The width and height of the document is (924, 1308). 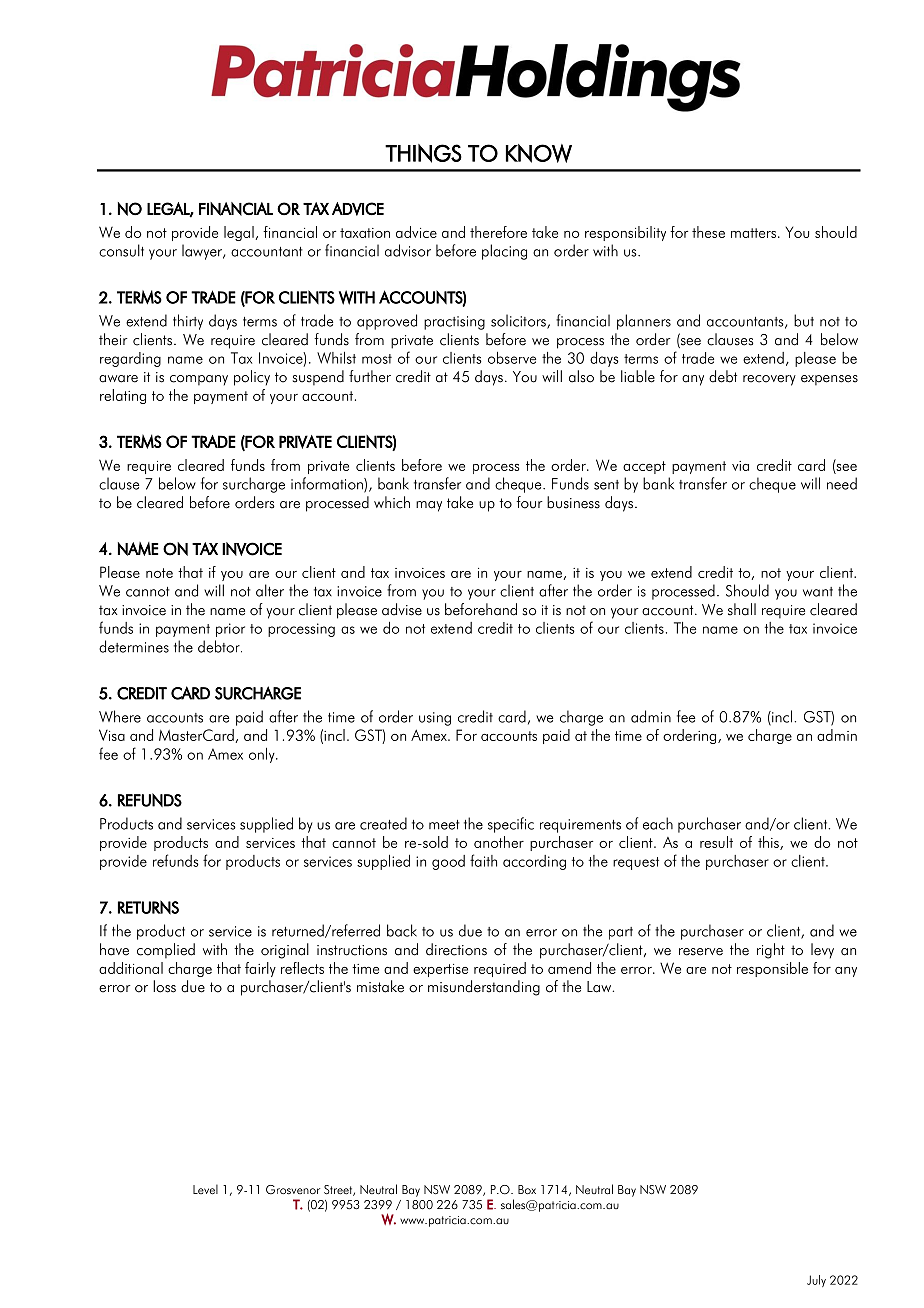 What do you see at coordinates (483, 860) in the document?
I see `faith` at bounding box center [483, 860].
